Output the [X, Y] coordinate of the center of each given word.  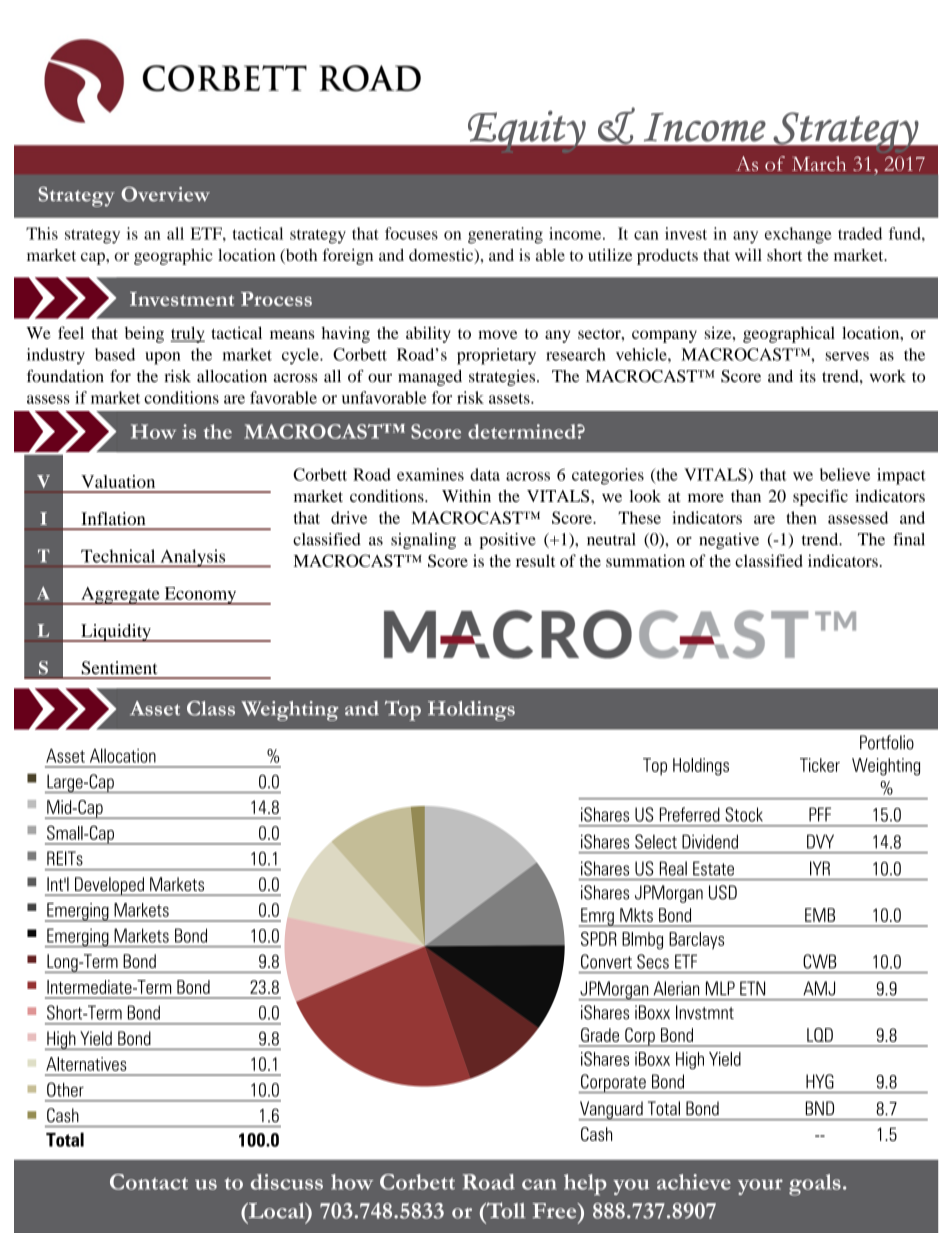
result [535, 560]
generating [505, 235]
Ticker [820, 765]
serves [847, 356]
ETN [752, 988]
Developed [109, 886]
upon [163, 358]
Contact [149, 1182]
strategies [503, 378]
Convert [606, 961]
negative [729, 541]
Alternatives [86, 1064]
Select [656, 841]
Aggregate [120, 596]
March [819, 163]
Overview [165, 194]
